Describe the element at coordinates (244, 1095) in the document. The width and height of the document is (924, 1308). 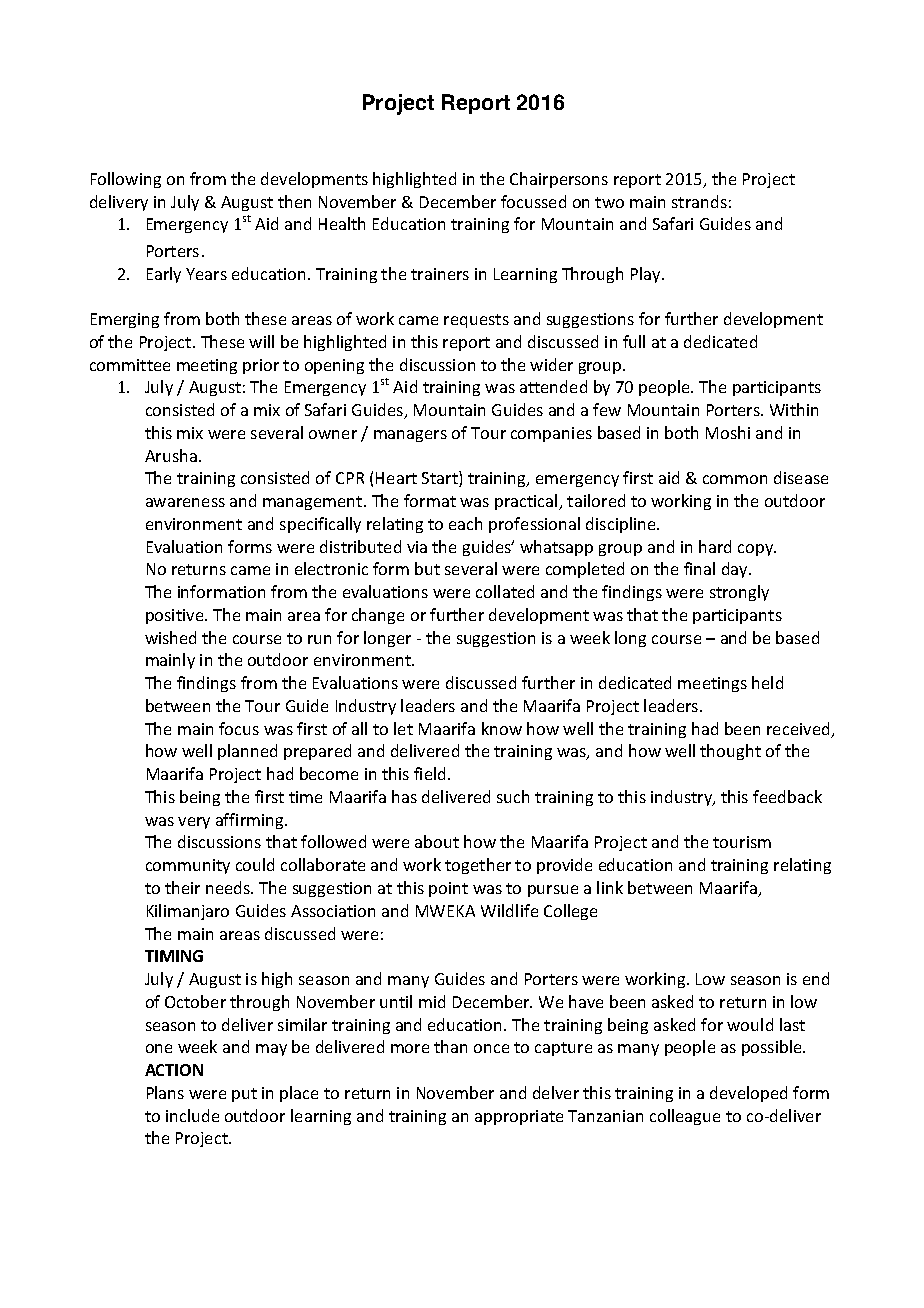
I see `put` at that location.
